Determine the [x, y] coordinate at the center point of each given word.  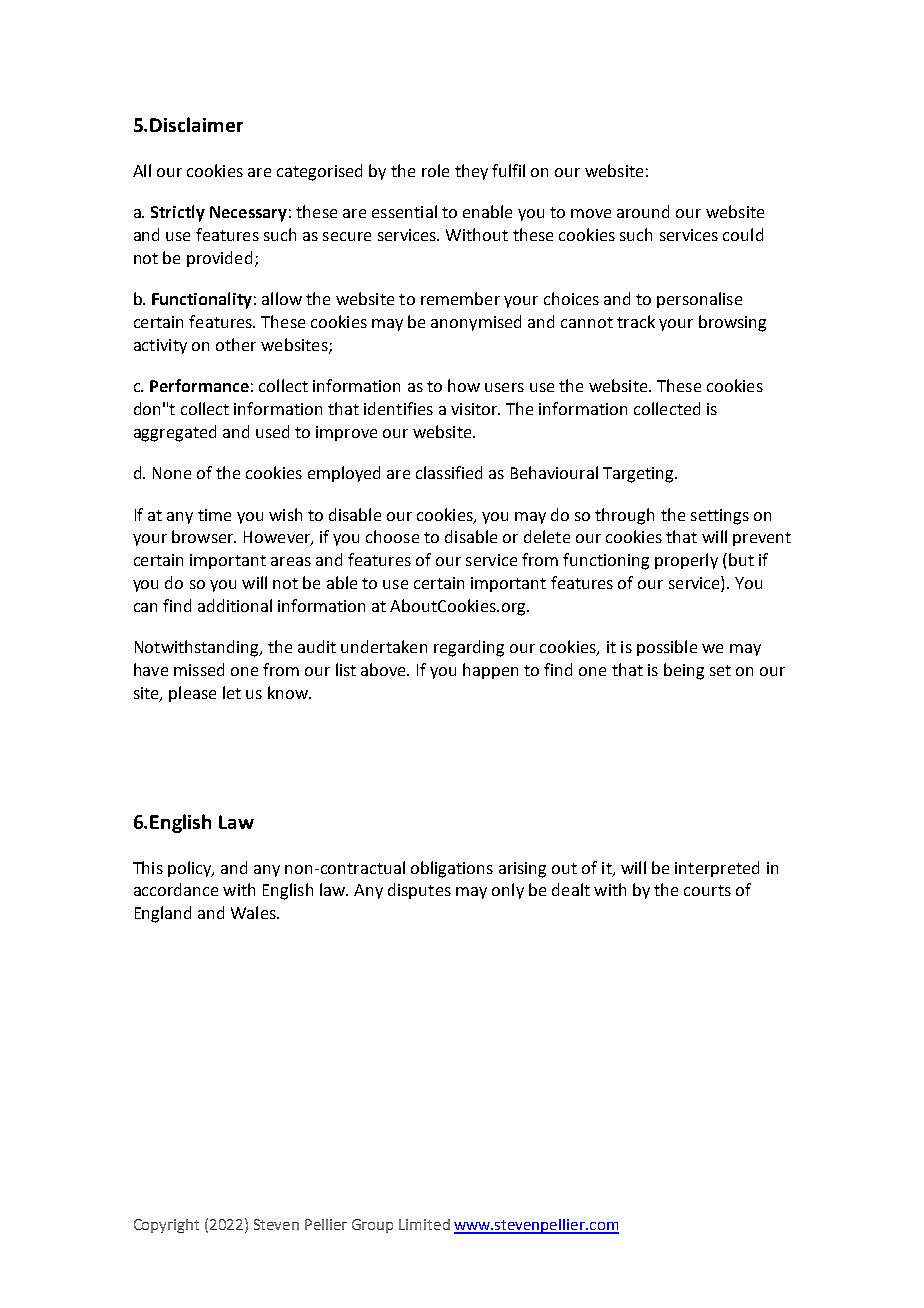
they [471, 172]
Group [372, 1226]
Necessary [248, 214]
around [643, 211]
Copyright [166, 1226]
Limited [424, 1224]
